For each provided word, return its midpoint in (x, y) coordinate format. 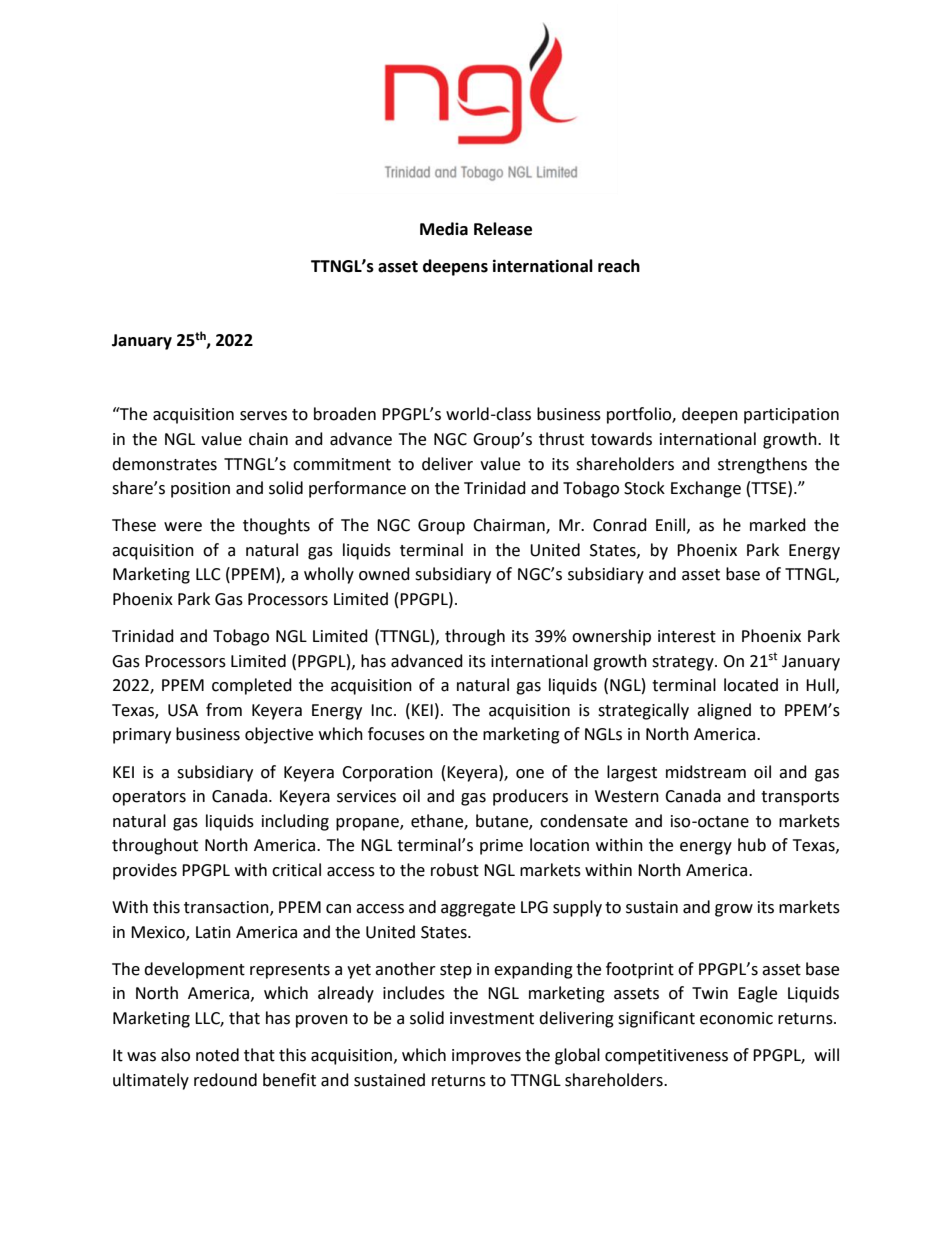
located (751, 685)
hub (752, 845)
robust (455, 870)
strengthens (762, 465)
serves (263, 416)
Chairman (510, 526)
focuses (396, 734)
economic (736, 1018)
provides (145, 871)
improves (486, 1057)
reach (619, 266)
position (200, 490)
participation (791, 416)
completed (252, 686)
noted (217, 1055)
